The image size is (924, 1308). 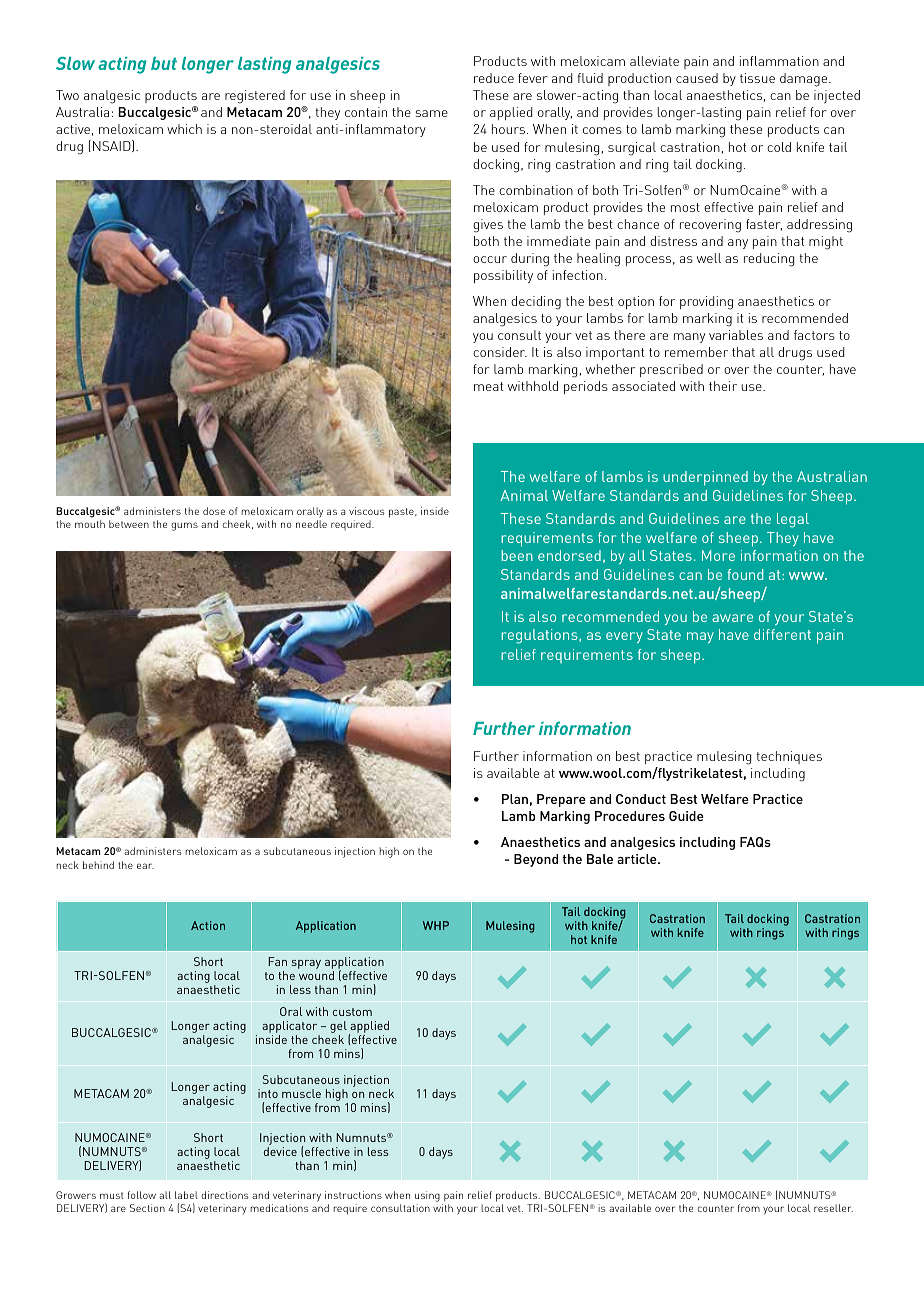 What do you see at coordinates (789, 757) in the screenshot?
I see `techniques` at bounding box center [789, 757].
